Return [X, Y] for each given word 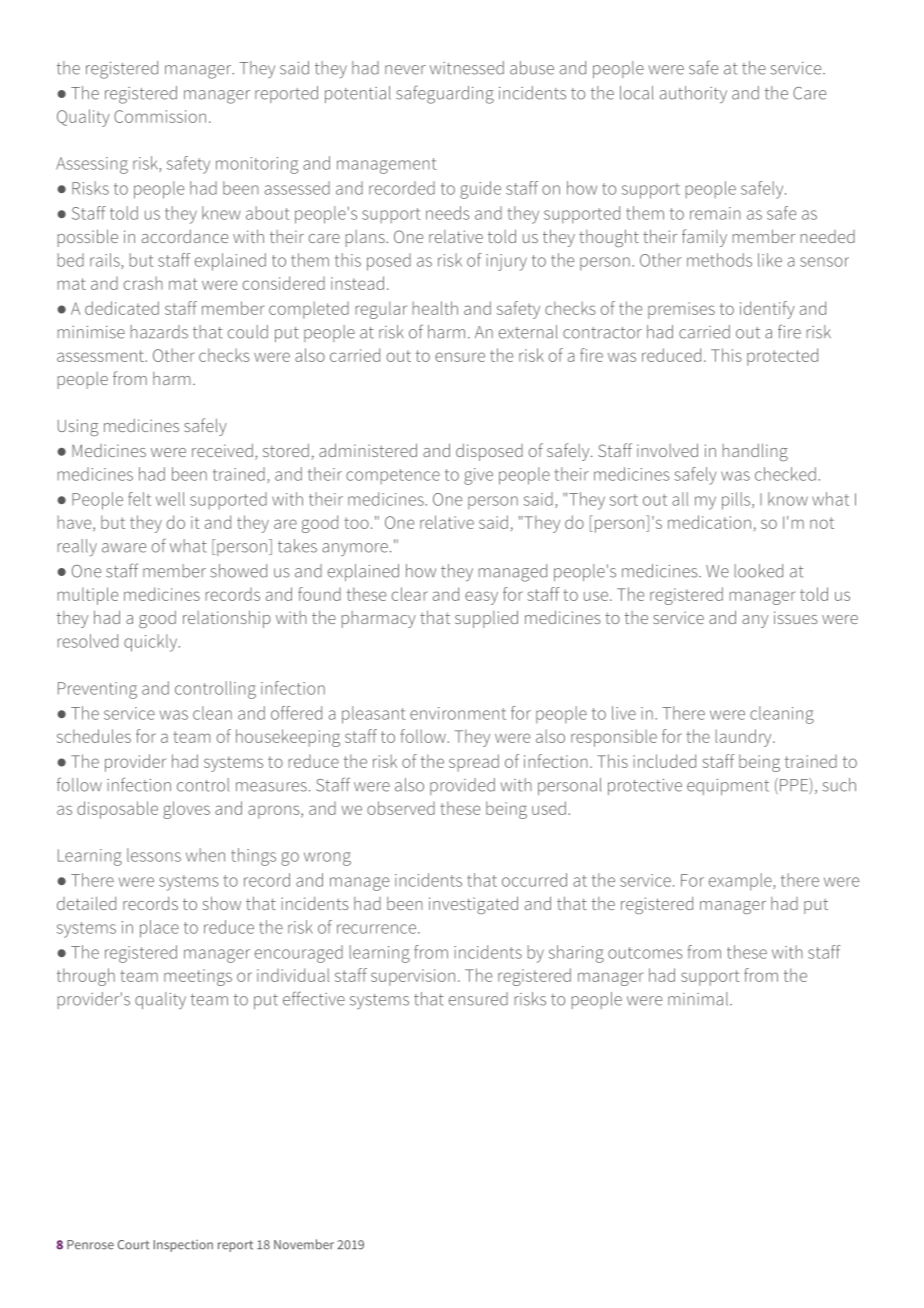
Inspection [183, 1246]
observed [401, 808]
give [478, 476]
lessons [154, 855]
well [170, 499]
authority [693, 94]
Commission [160, 116]
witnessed [467, 68]
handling [755, 452]
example [741, 881]
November [304, 1244]
